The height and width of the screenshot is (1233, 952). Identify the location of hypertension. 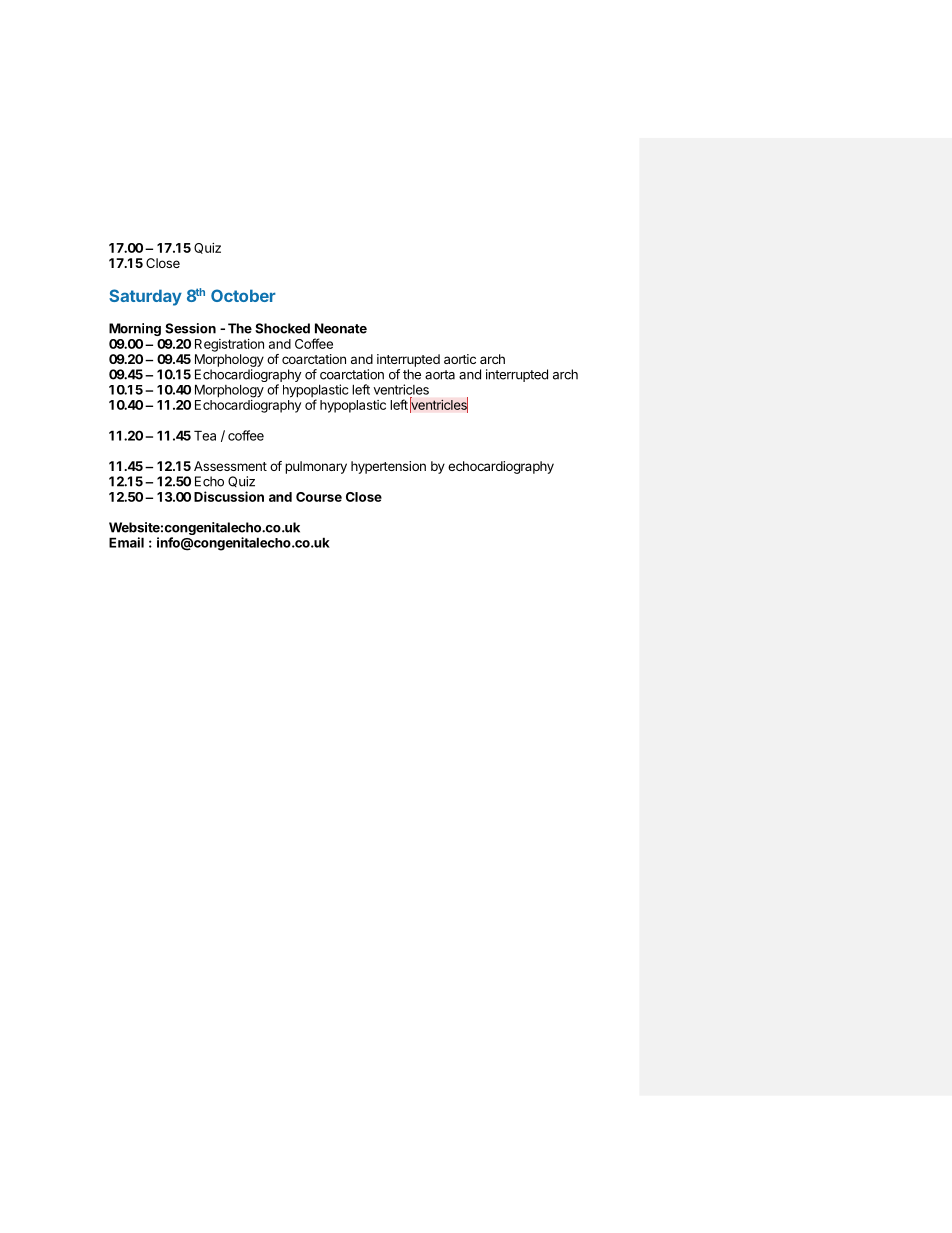
(388, 467).
